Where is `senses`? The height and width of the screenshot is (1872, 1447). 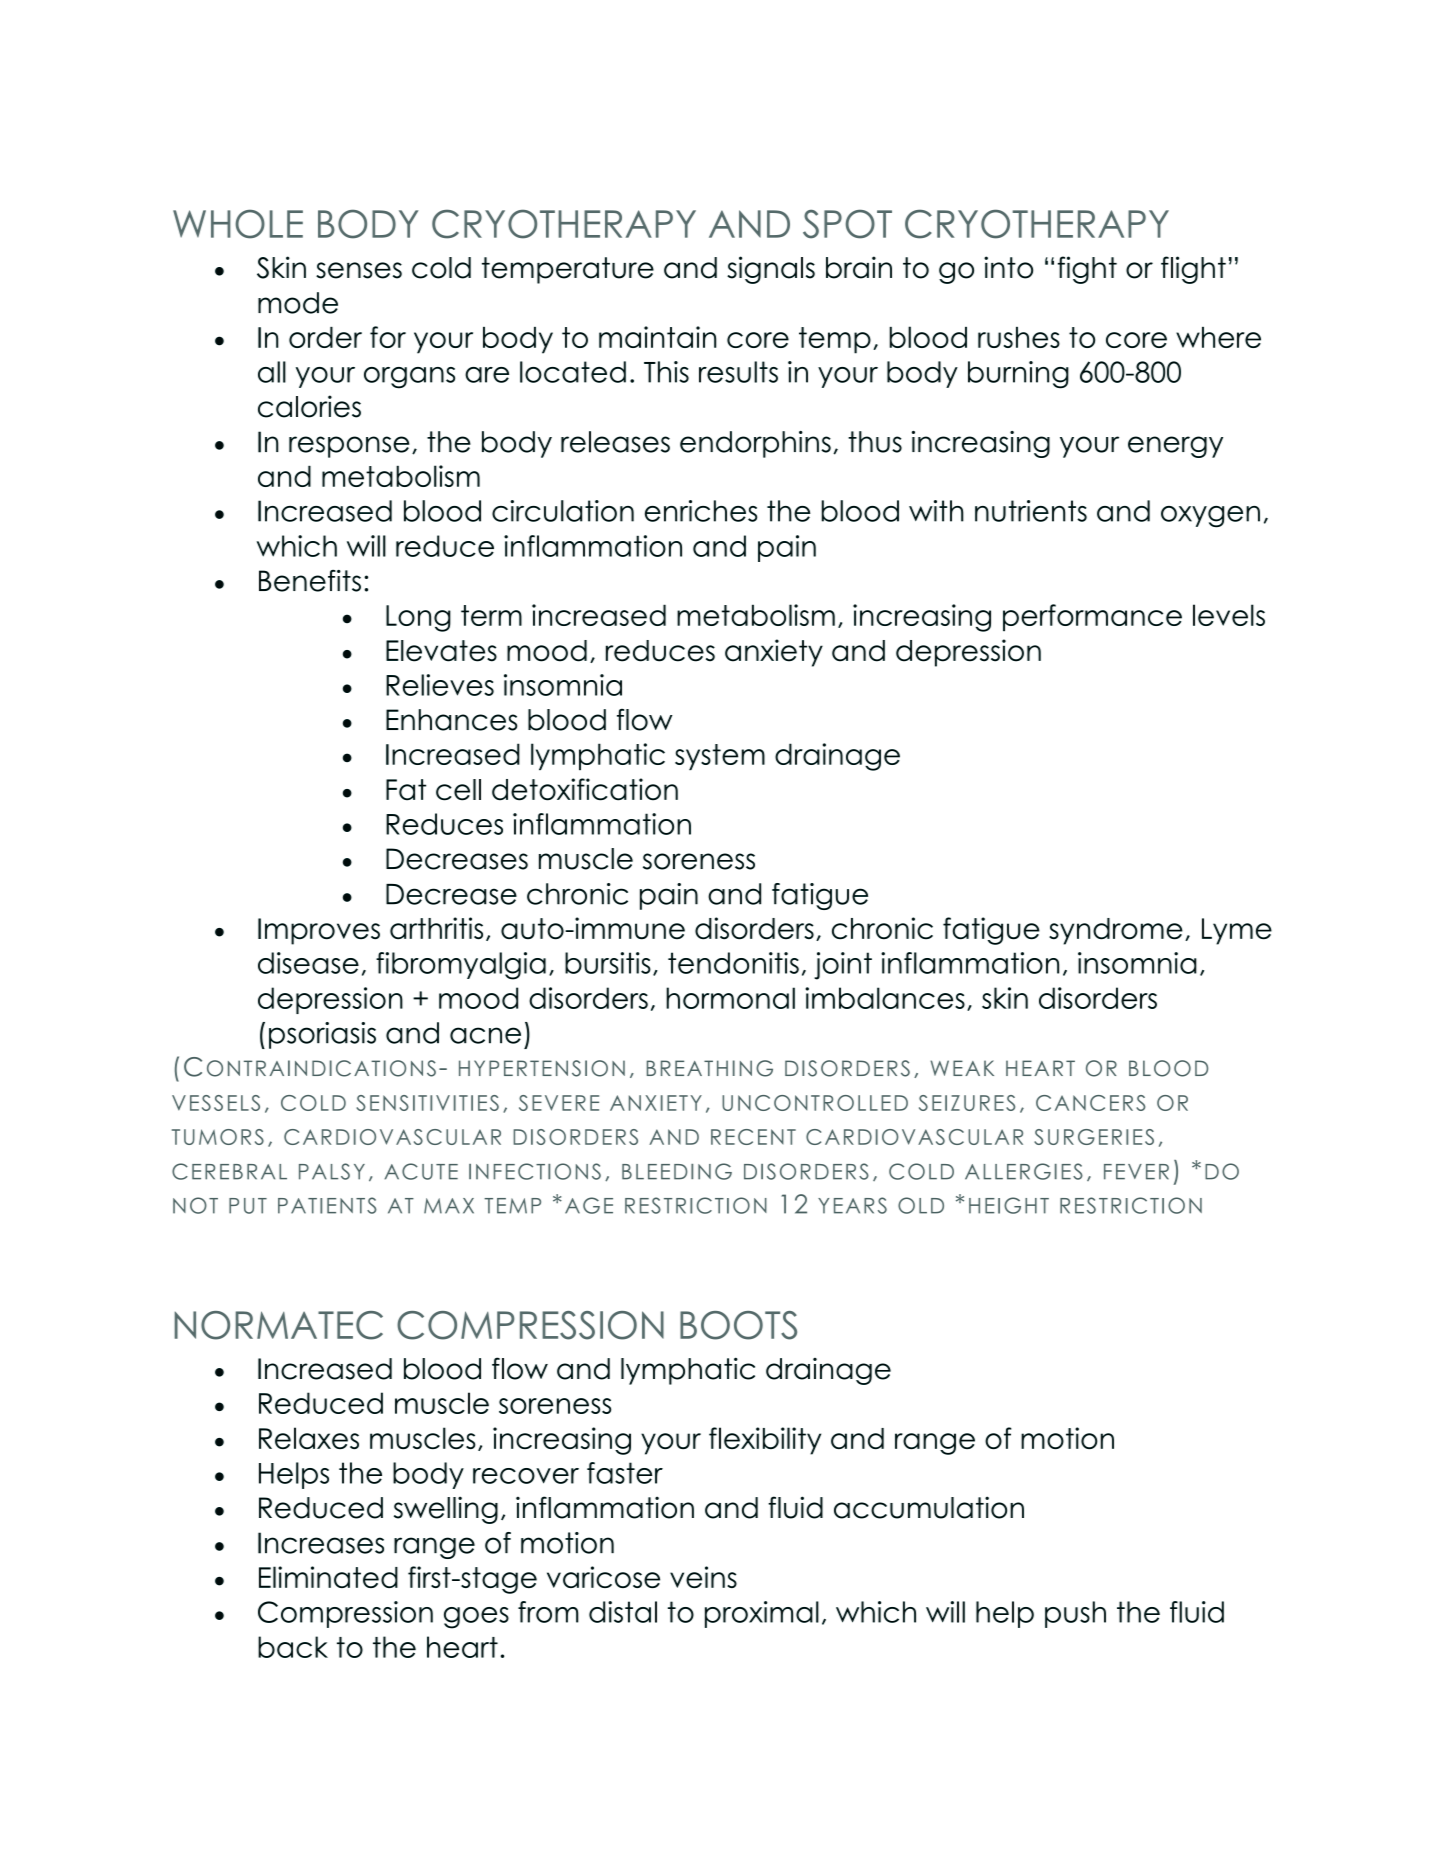
senses is located at coordinates (359, 270).
